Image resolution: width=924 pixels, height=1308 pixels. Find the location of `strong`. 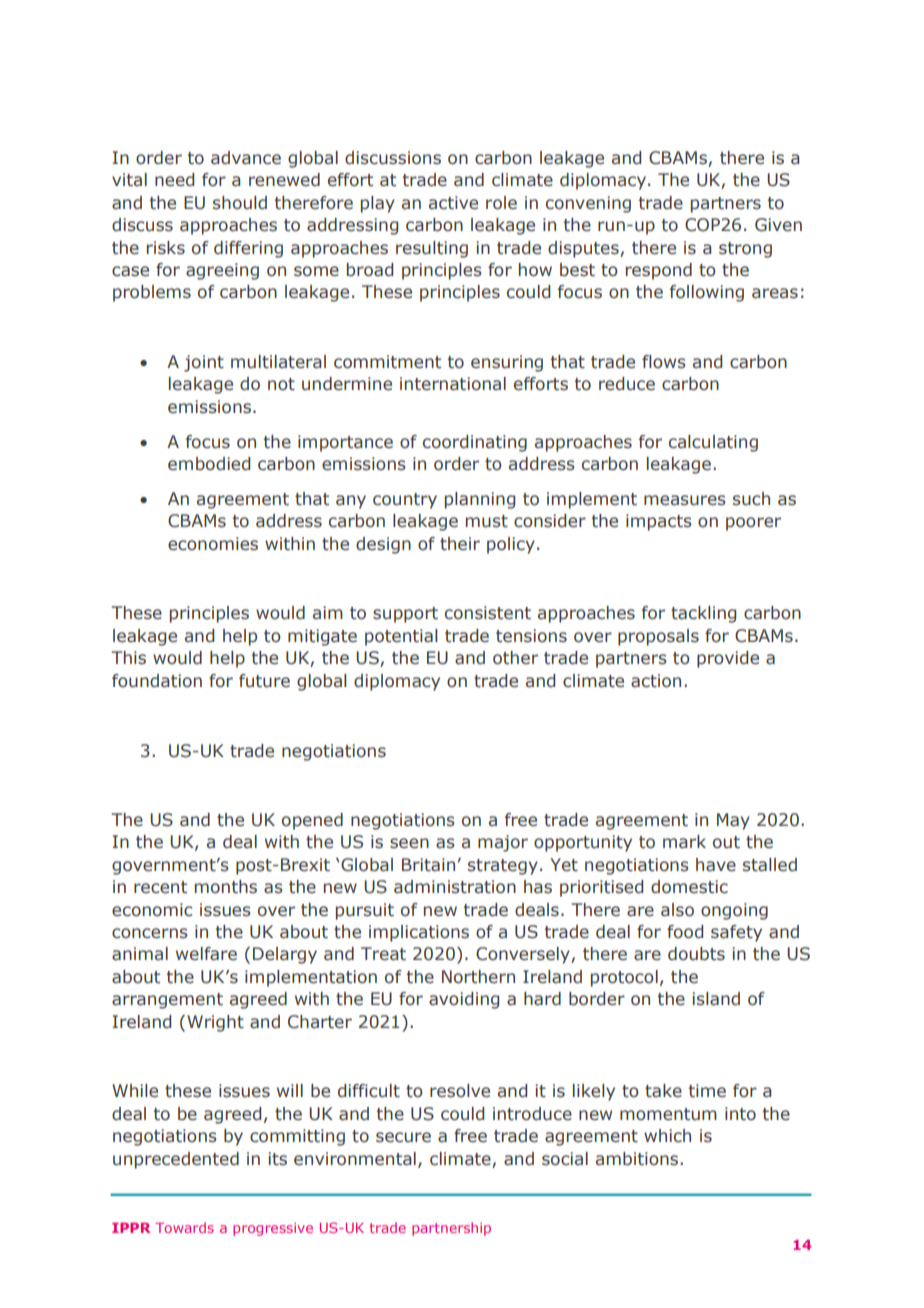

strong is located at coordinates (745, 250).
